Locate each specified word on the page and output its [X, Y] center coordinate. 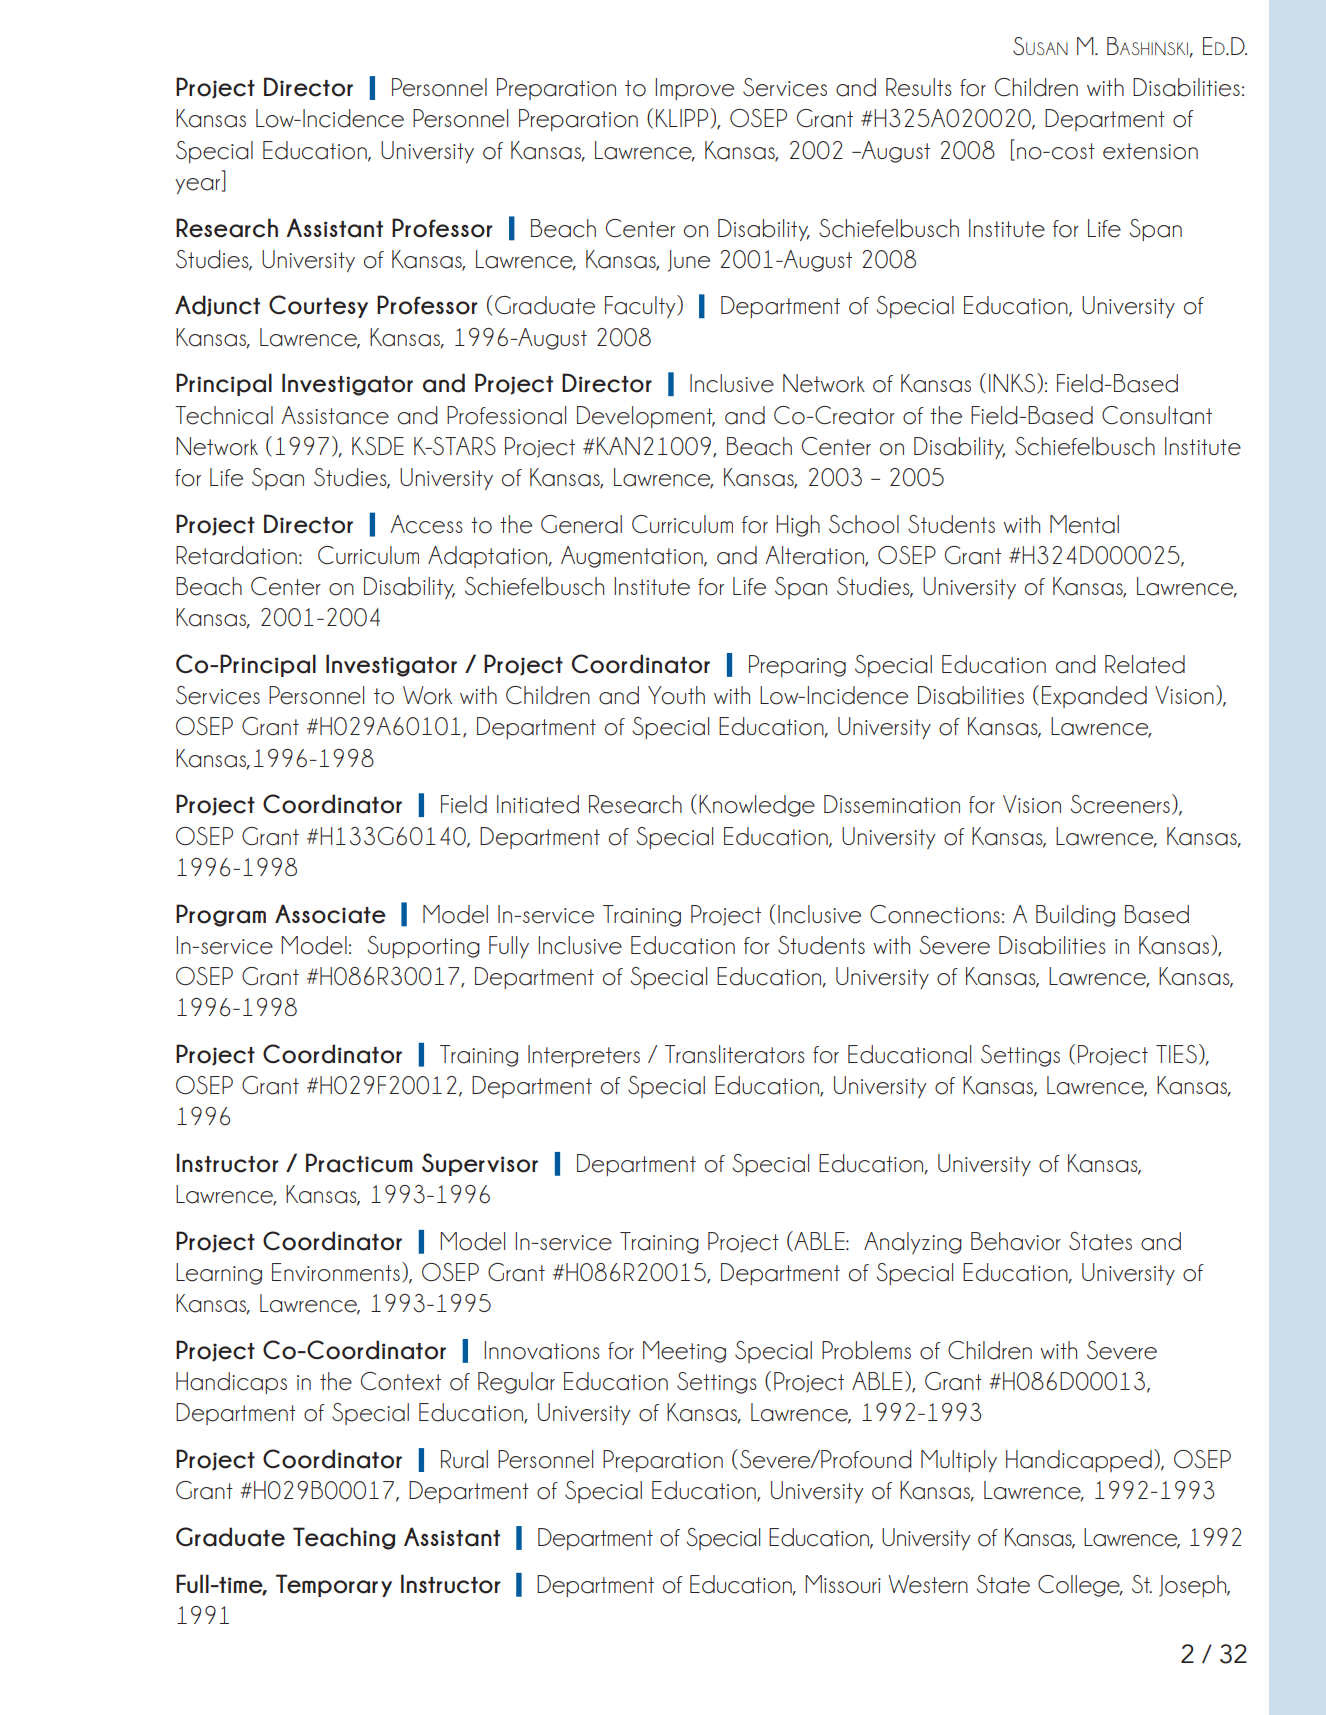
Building [1075, 916]
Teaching [344, 1538]
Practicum [359, 1163]
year [199, 186]
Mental [1084, 524]
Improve [694, 89]
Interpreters [584, 1056]
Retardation [236, 555]
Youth [676, 695]
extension [1150, 151]
